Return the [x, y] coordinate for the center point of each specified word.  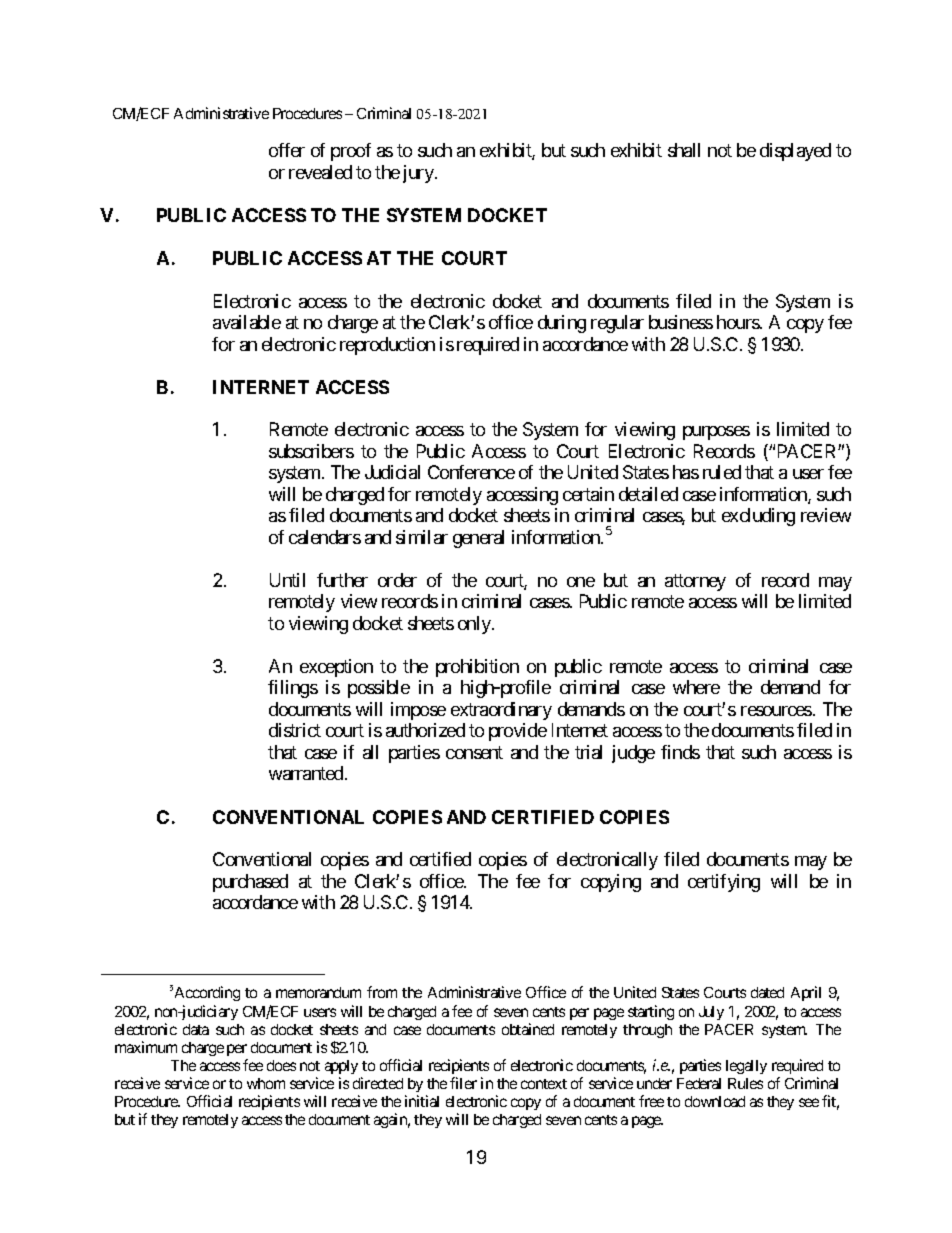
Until [287, 580]
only [475, 625]
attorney [695, 582]
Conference [471, 472]
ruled [722, 472]
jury [419, 174]
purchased [250, 883]
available [247, 322]
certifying [724, 883]
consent [474, 752]
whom [266, 1083]
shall [684, 150]
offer [287, 150]
